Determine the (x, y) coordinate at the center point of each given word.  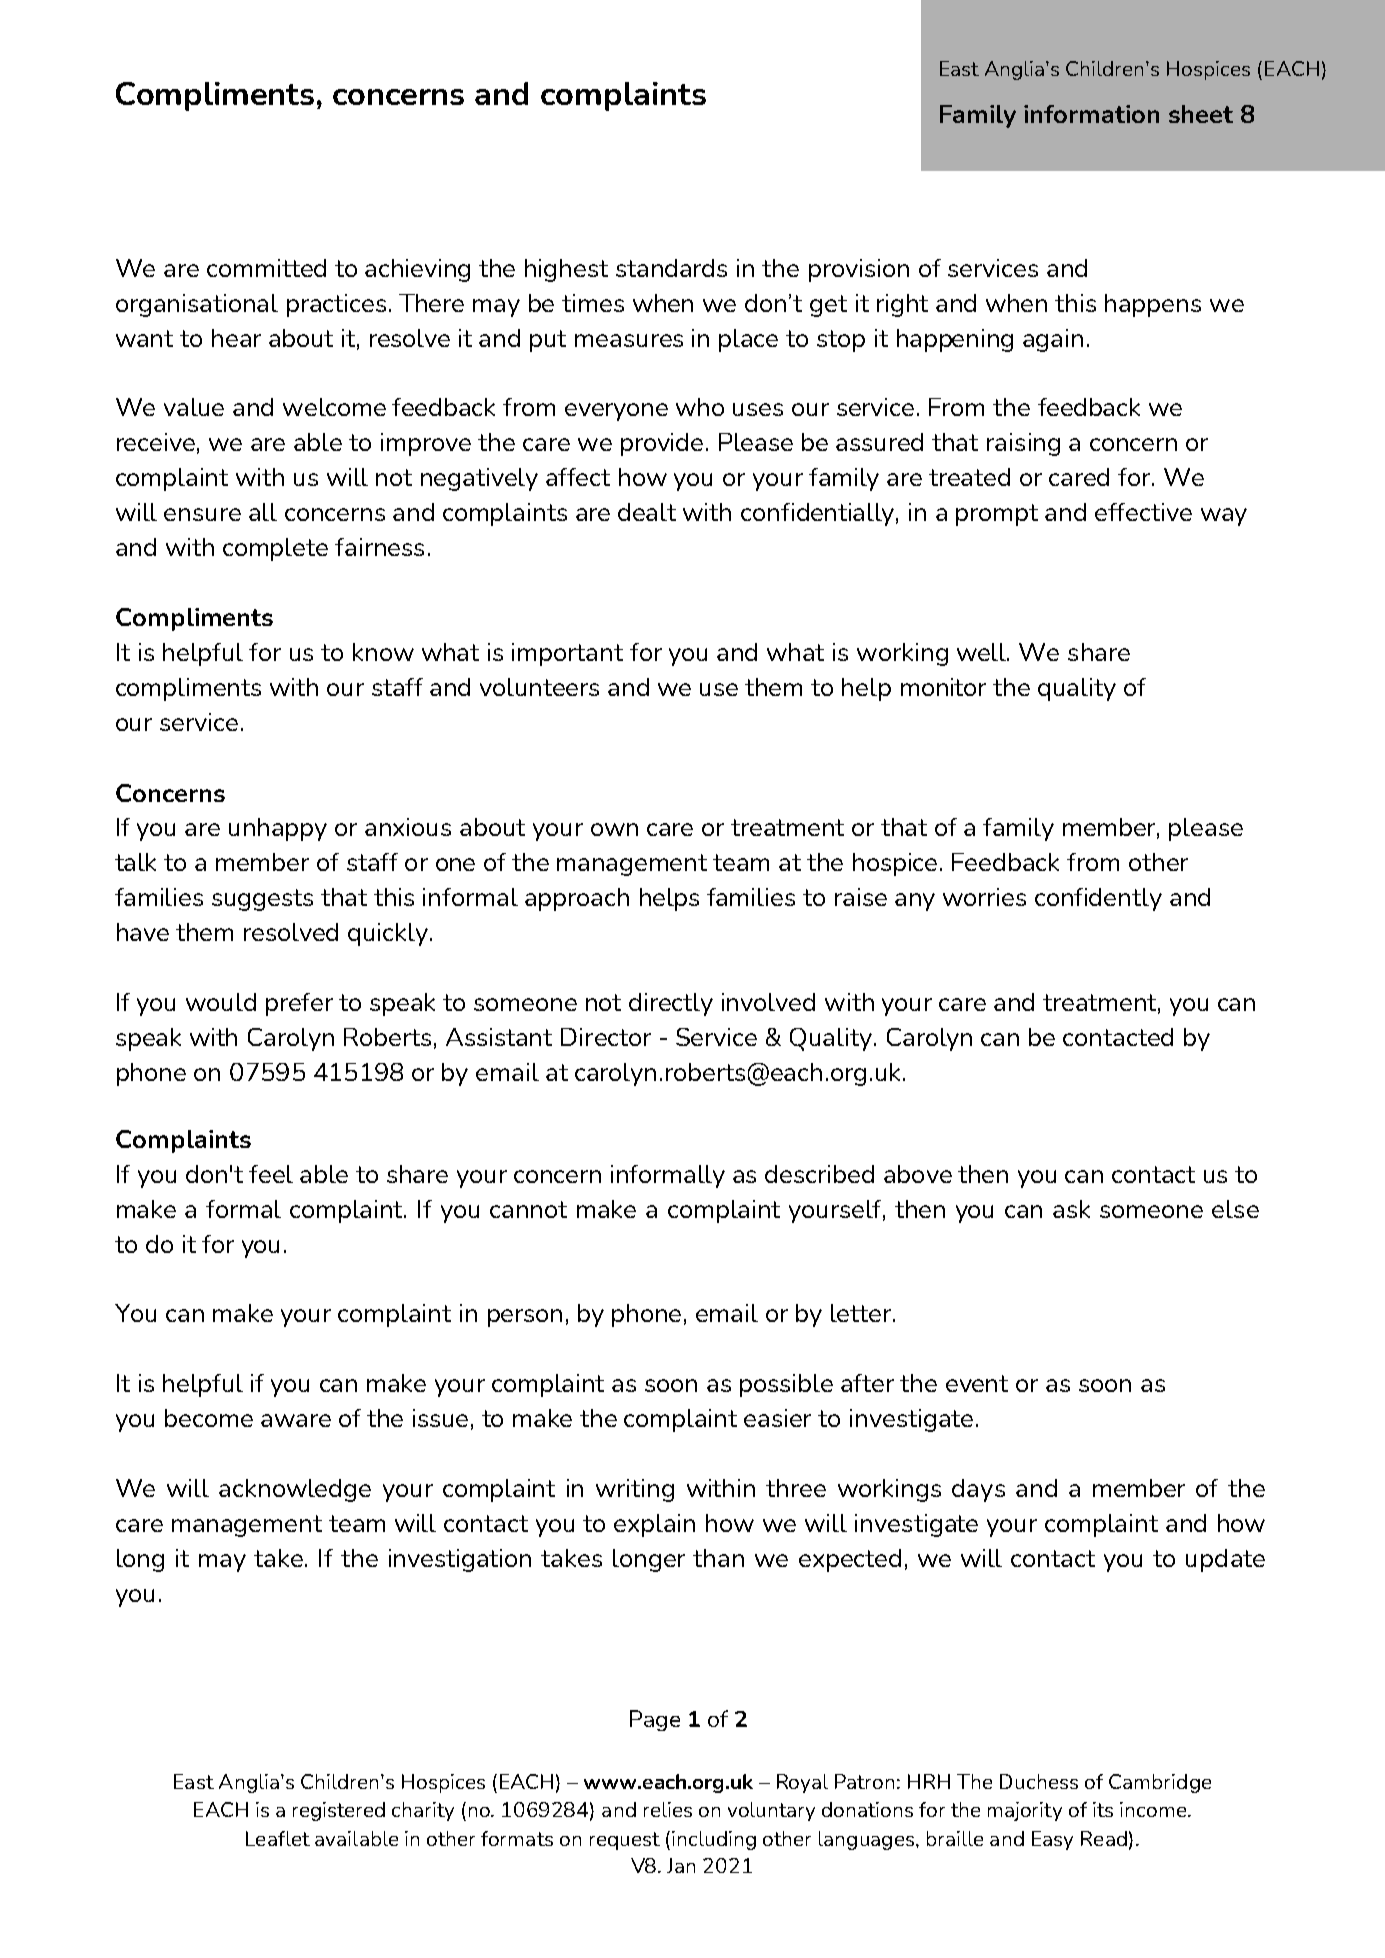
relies (668, 1809)
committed (266, 268)
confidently (1098, 899)
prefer (299, 1004)
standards (671, 268)
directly (671, 1004)
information (1091, 114)
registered (339, 1811)
